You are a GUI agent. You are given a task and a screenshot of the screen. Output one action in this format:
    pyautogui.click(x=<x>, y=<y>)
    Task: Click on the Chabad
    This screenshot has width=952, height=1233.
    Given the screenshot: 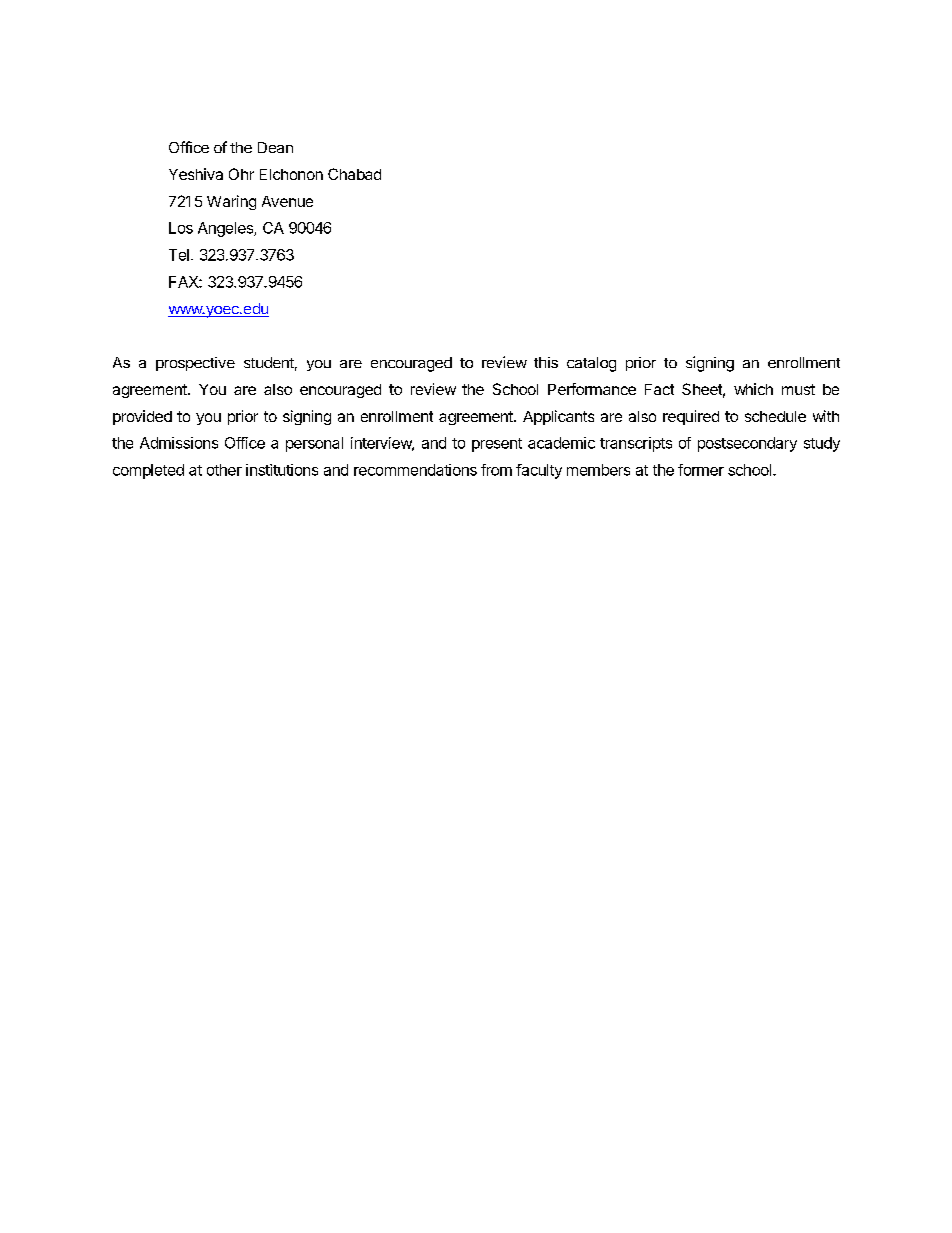 What is the action you would take?
    pyautogui.click(x=354, y=174)
